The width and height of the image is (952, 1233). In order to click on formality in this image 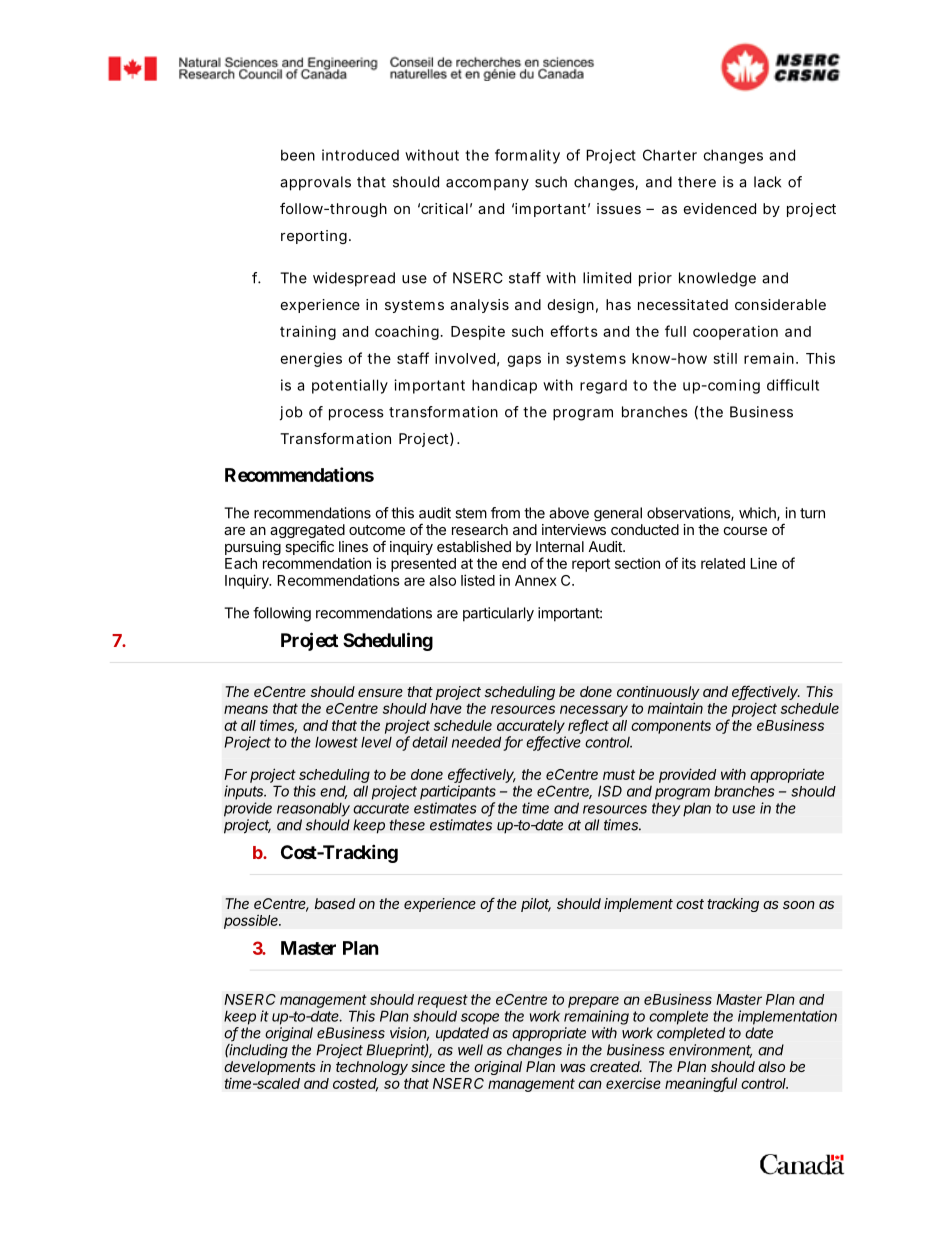, I will do `click(527, 156)`.
